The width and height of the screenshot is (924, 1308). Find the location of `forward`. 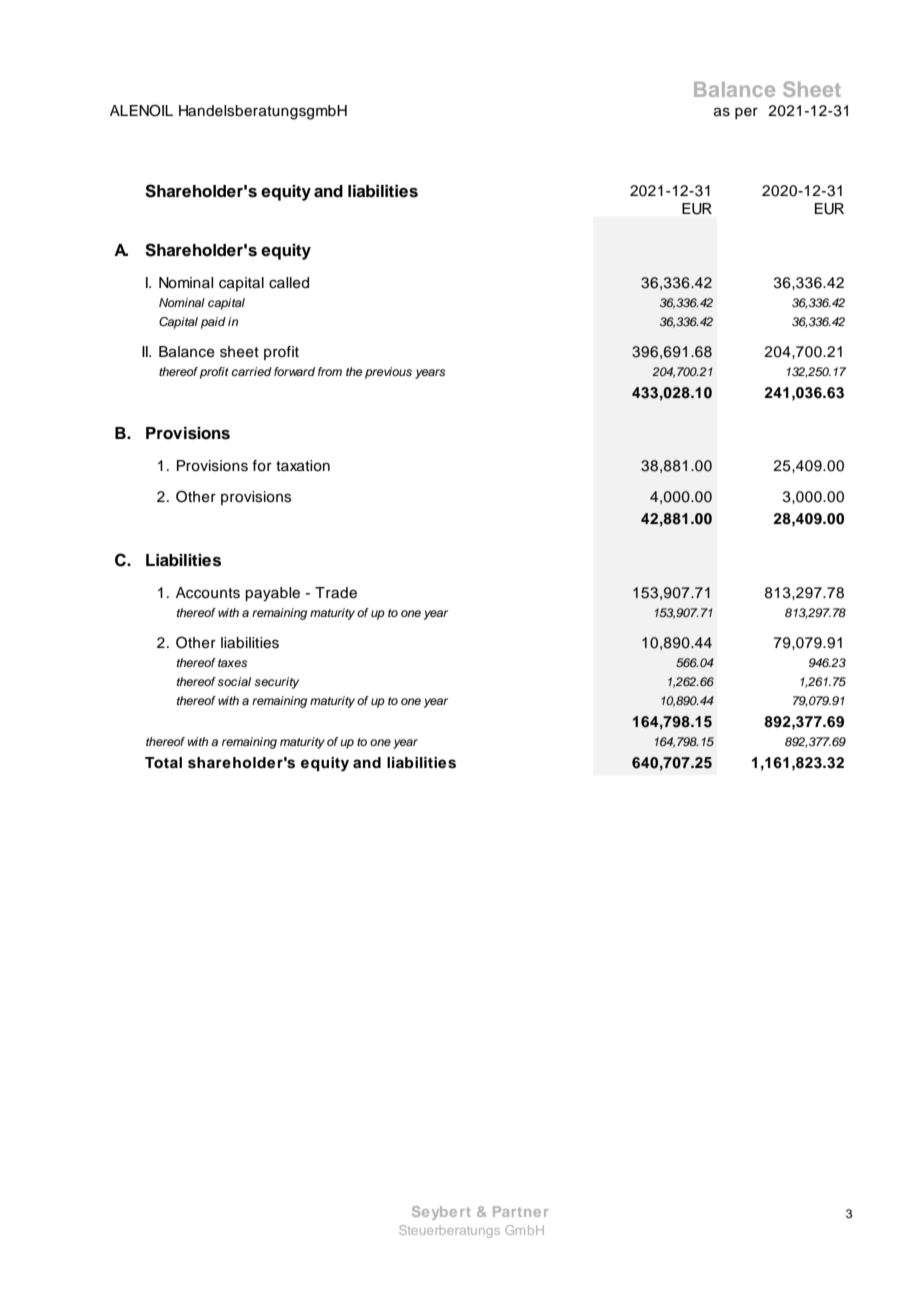

forward is located at coordinates (294, 371).
